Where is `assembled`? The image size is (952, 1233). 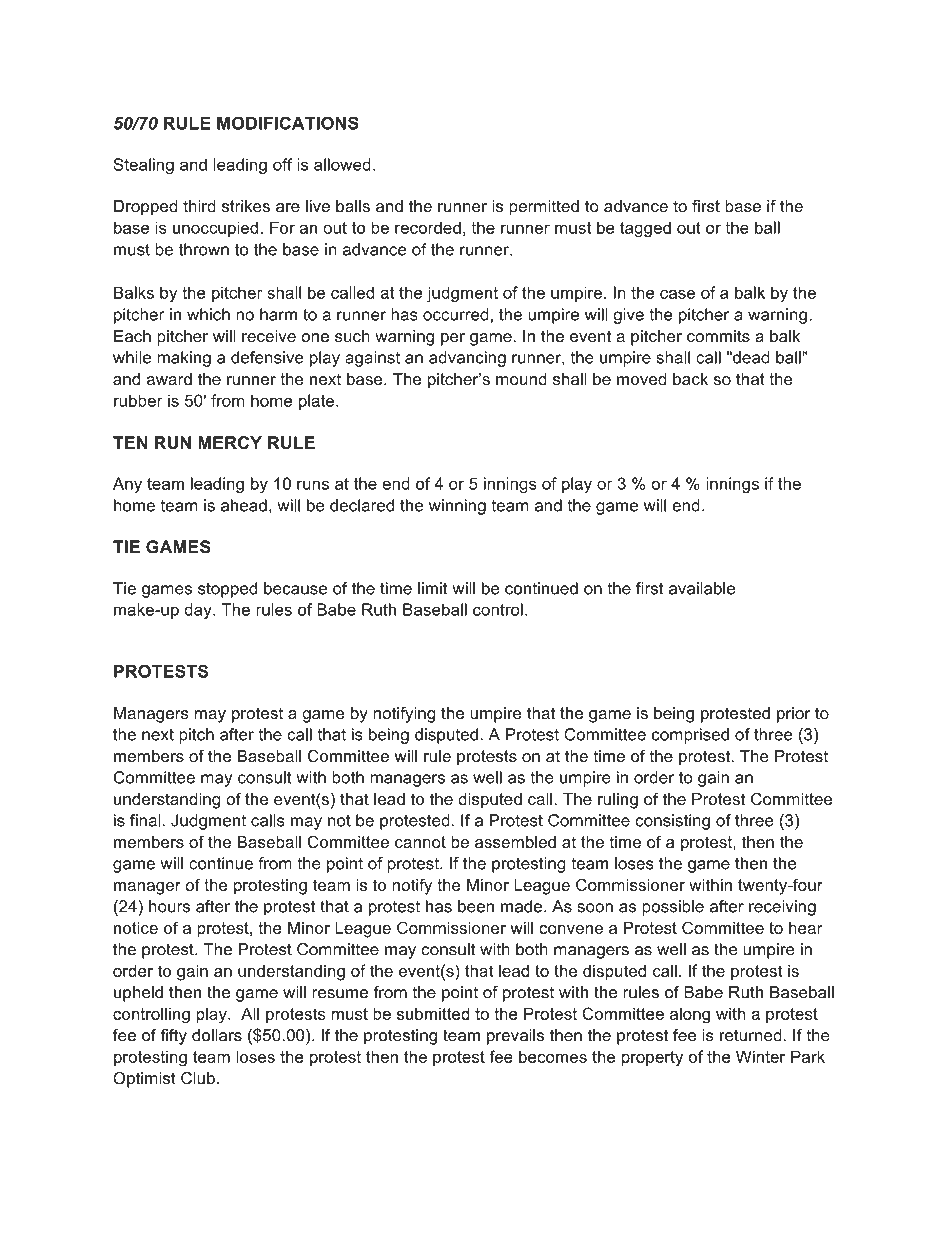
assembled is located at coordinates (515, 842).
